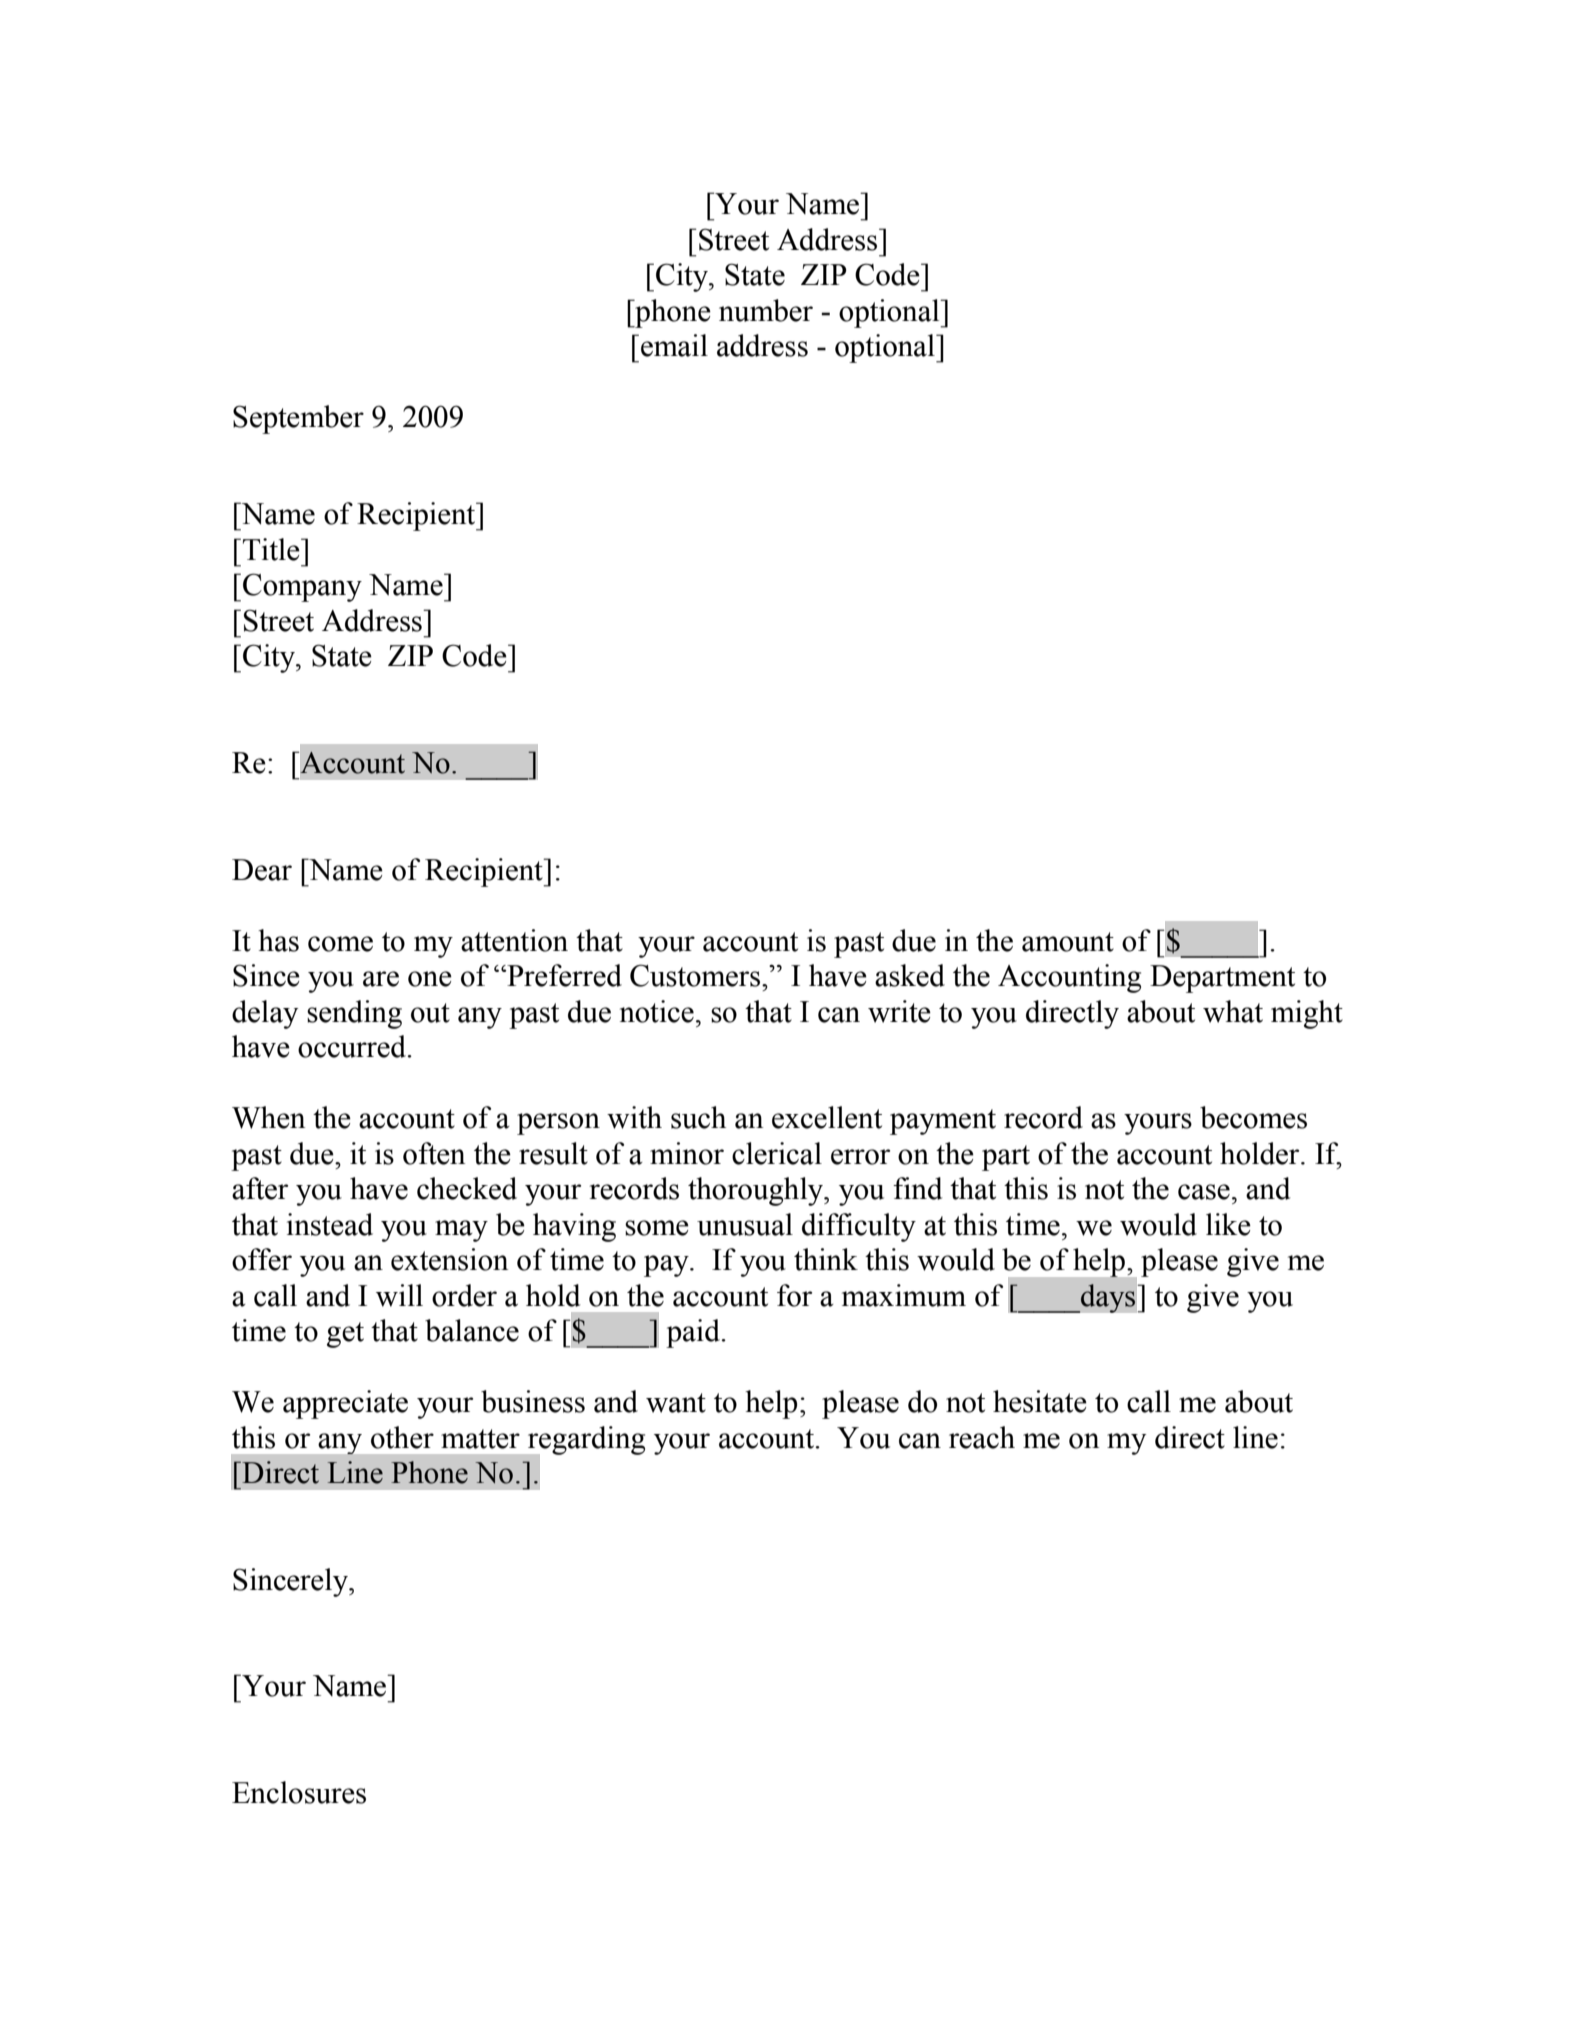 The width and height of the screenshot is (1575, 2038). I want to click on number, so click(766, 310).
